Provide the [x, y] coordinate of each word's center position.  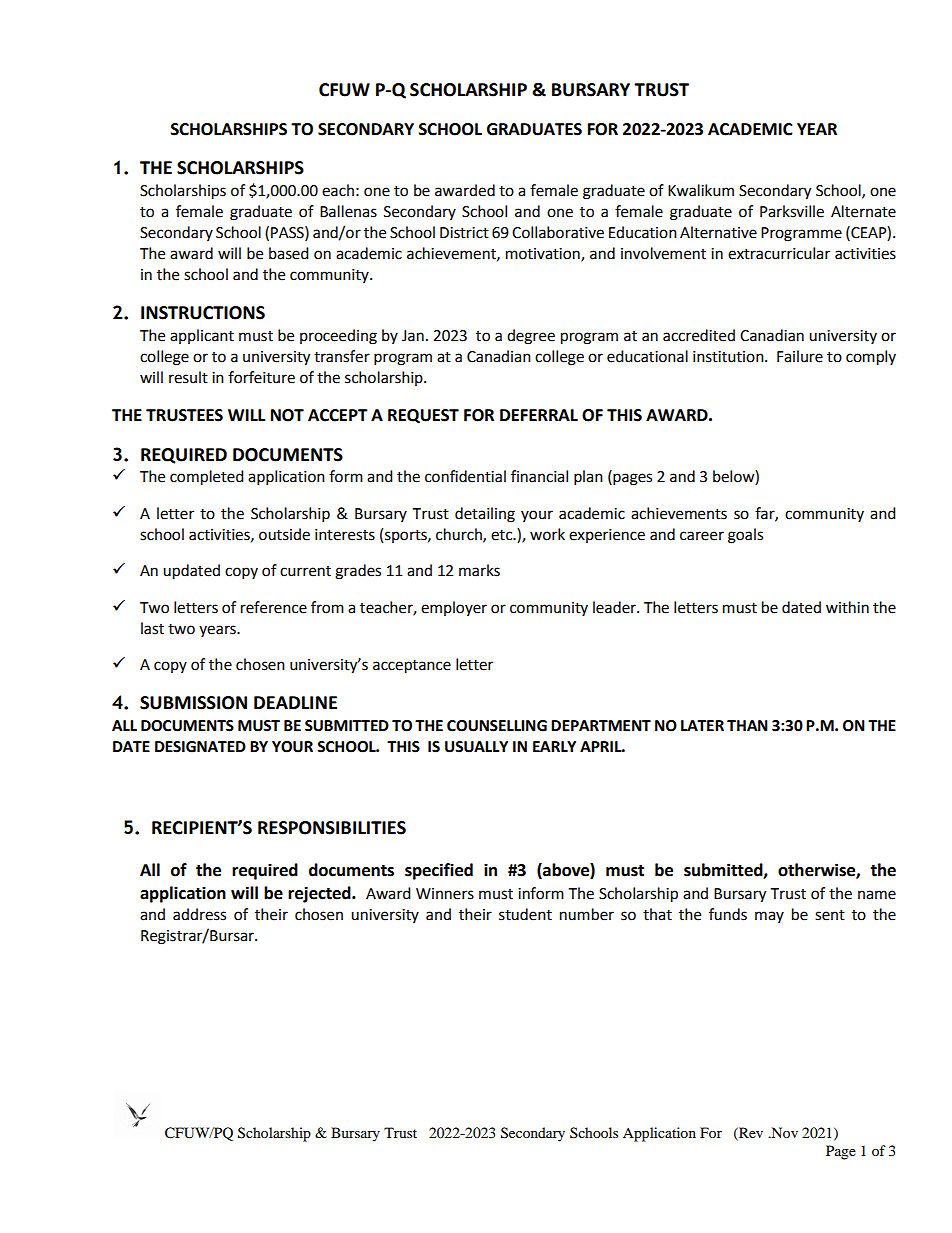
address [199, 914]
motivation [544, 254]
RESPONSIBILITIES [332, 828]
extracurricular [779, 253]
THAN [747, 725]
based [289, 253]
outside [284, 534]
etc [503, 535]
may [769, 917]
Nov [783, 1132]
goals [745, 536]
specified [439, 871]
